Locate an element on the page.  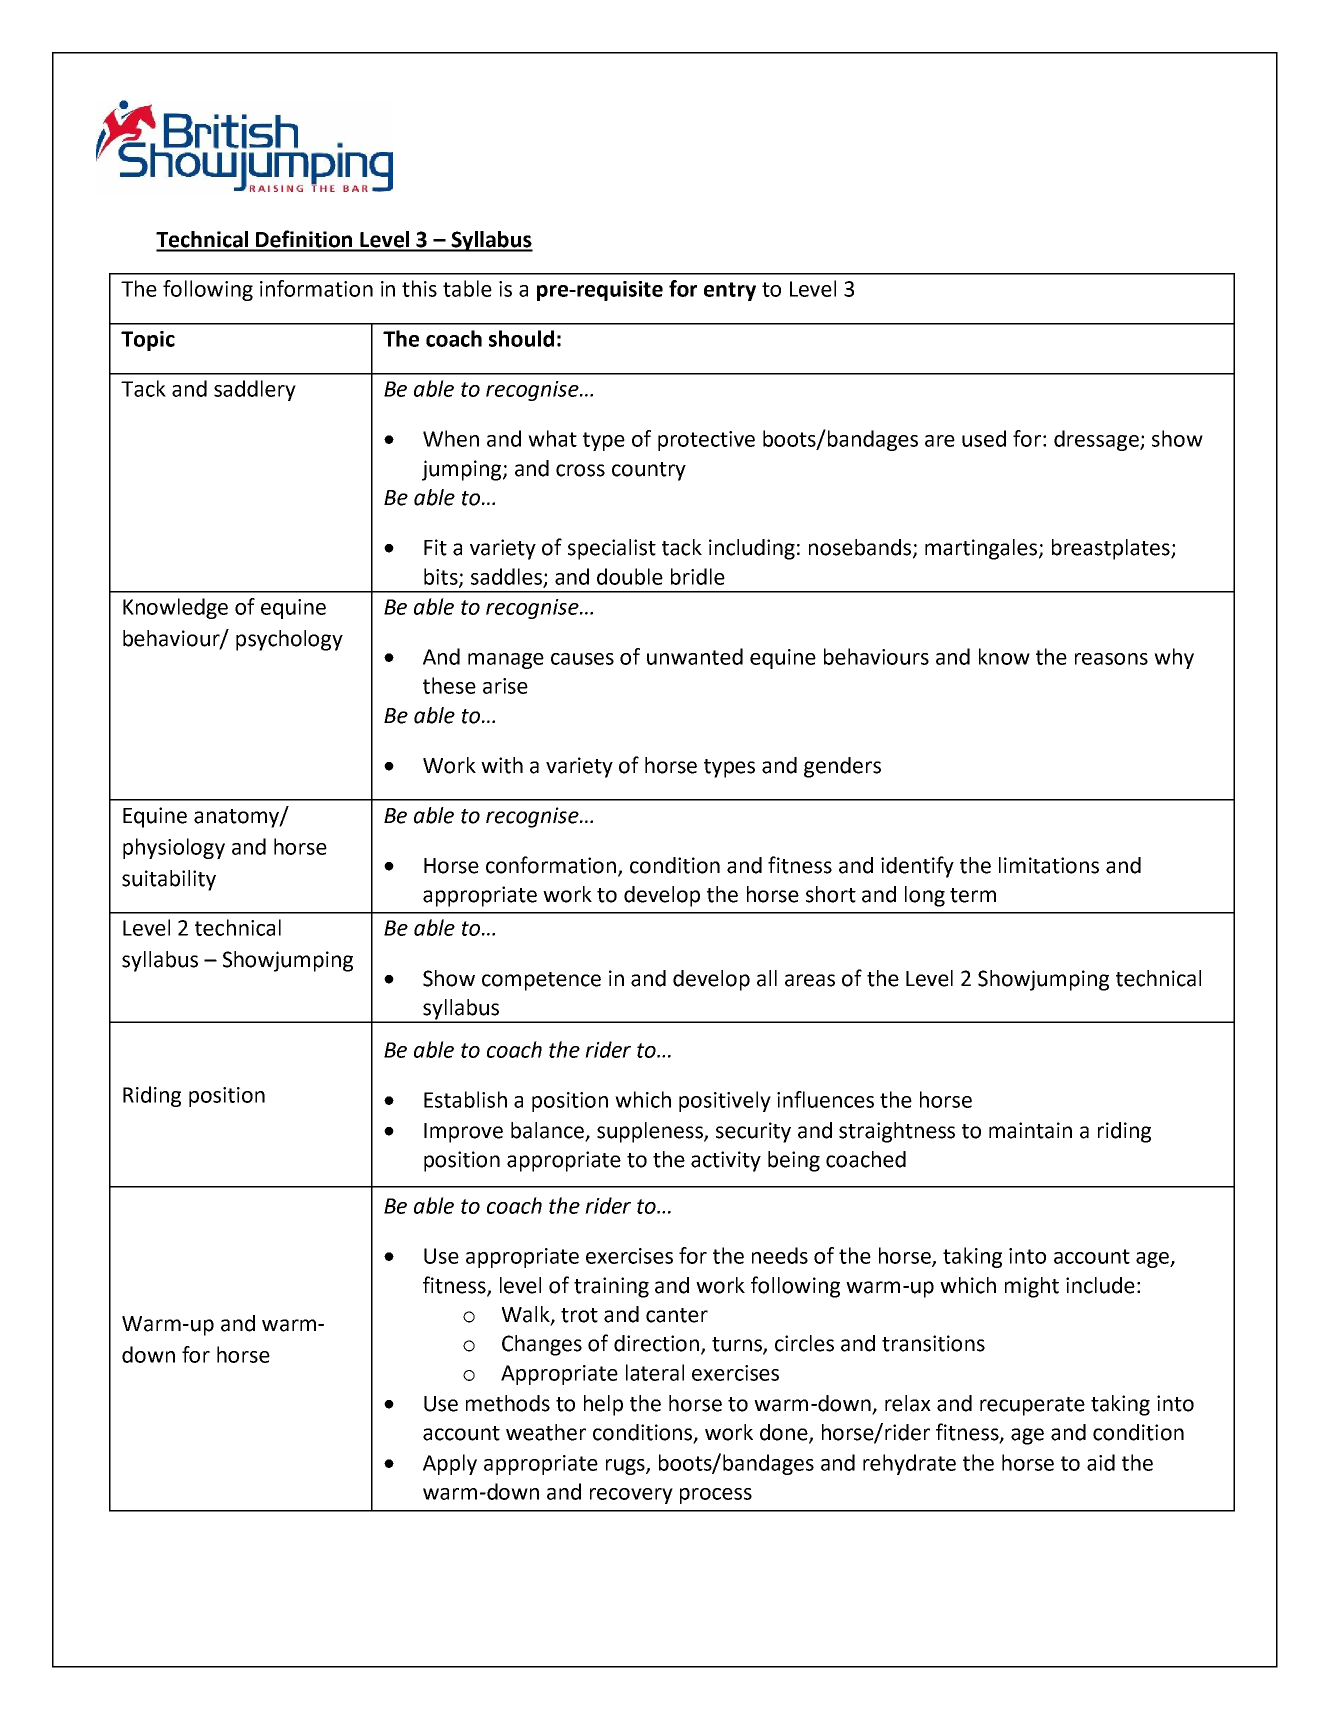
dressage is located at coordinates (1097, 440).
